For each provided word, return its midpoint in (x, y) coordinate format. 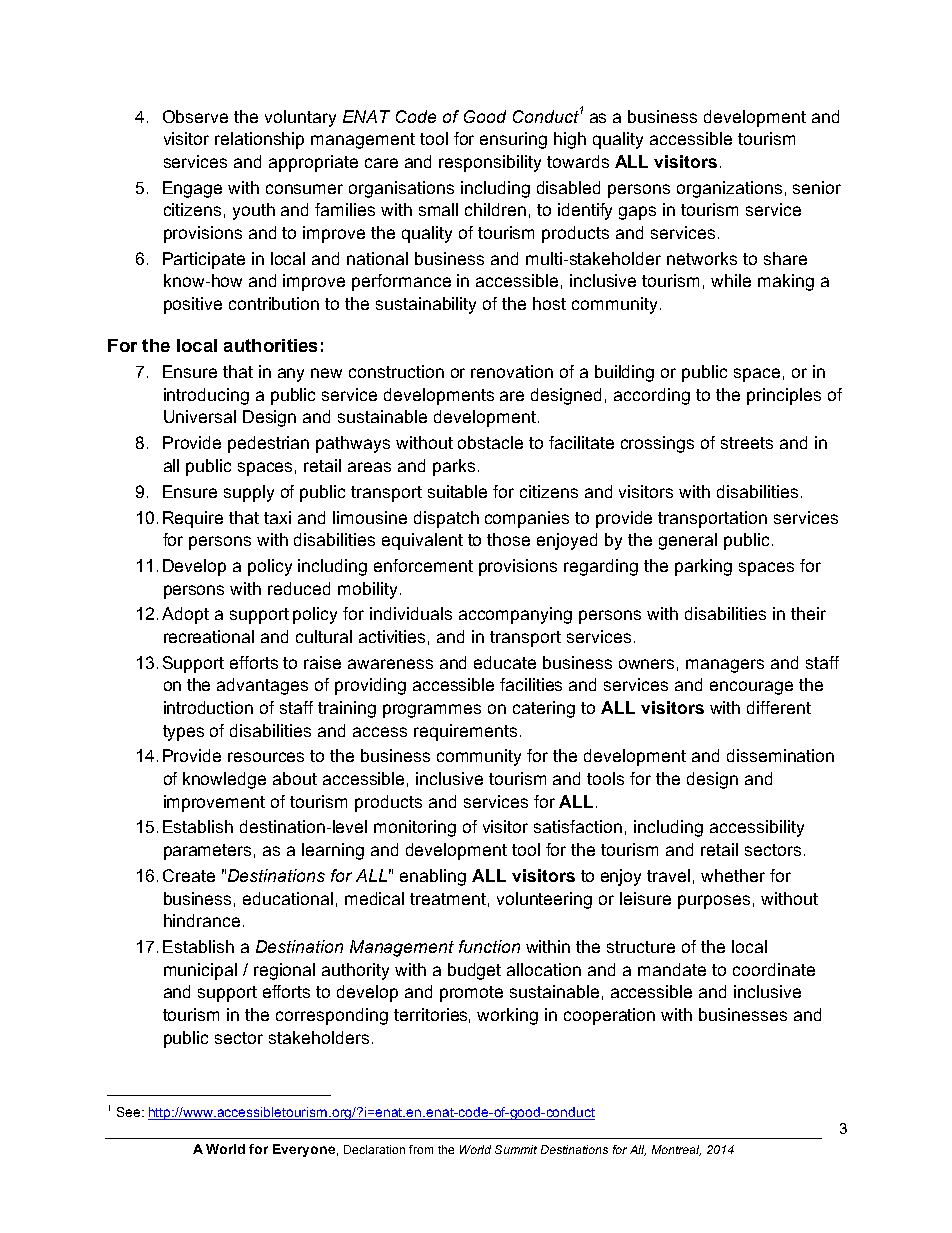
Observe (195, 116)
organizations (729, 189)
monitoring (415, 828)
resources (266, 757)
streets (747, 443)
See (128, 1112)
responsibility (490, 163)
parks (454, 467)
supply (249, 493)
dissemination (780, 755)
